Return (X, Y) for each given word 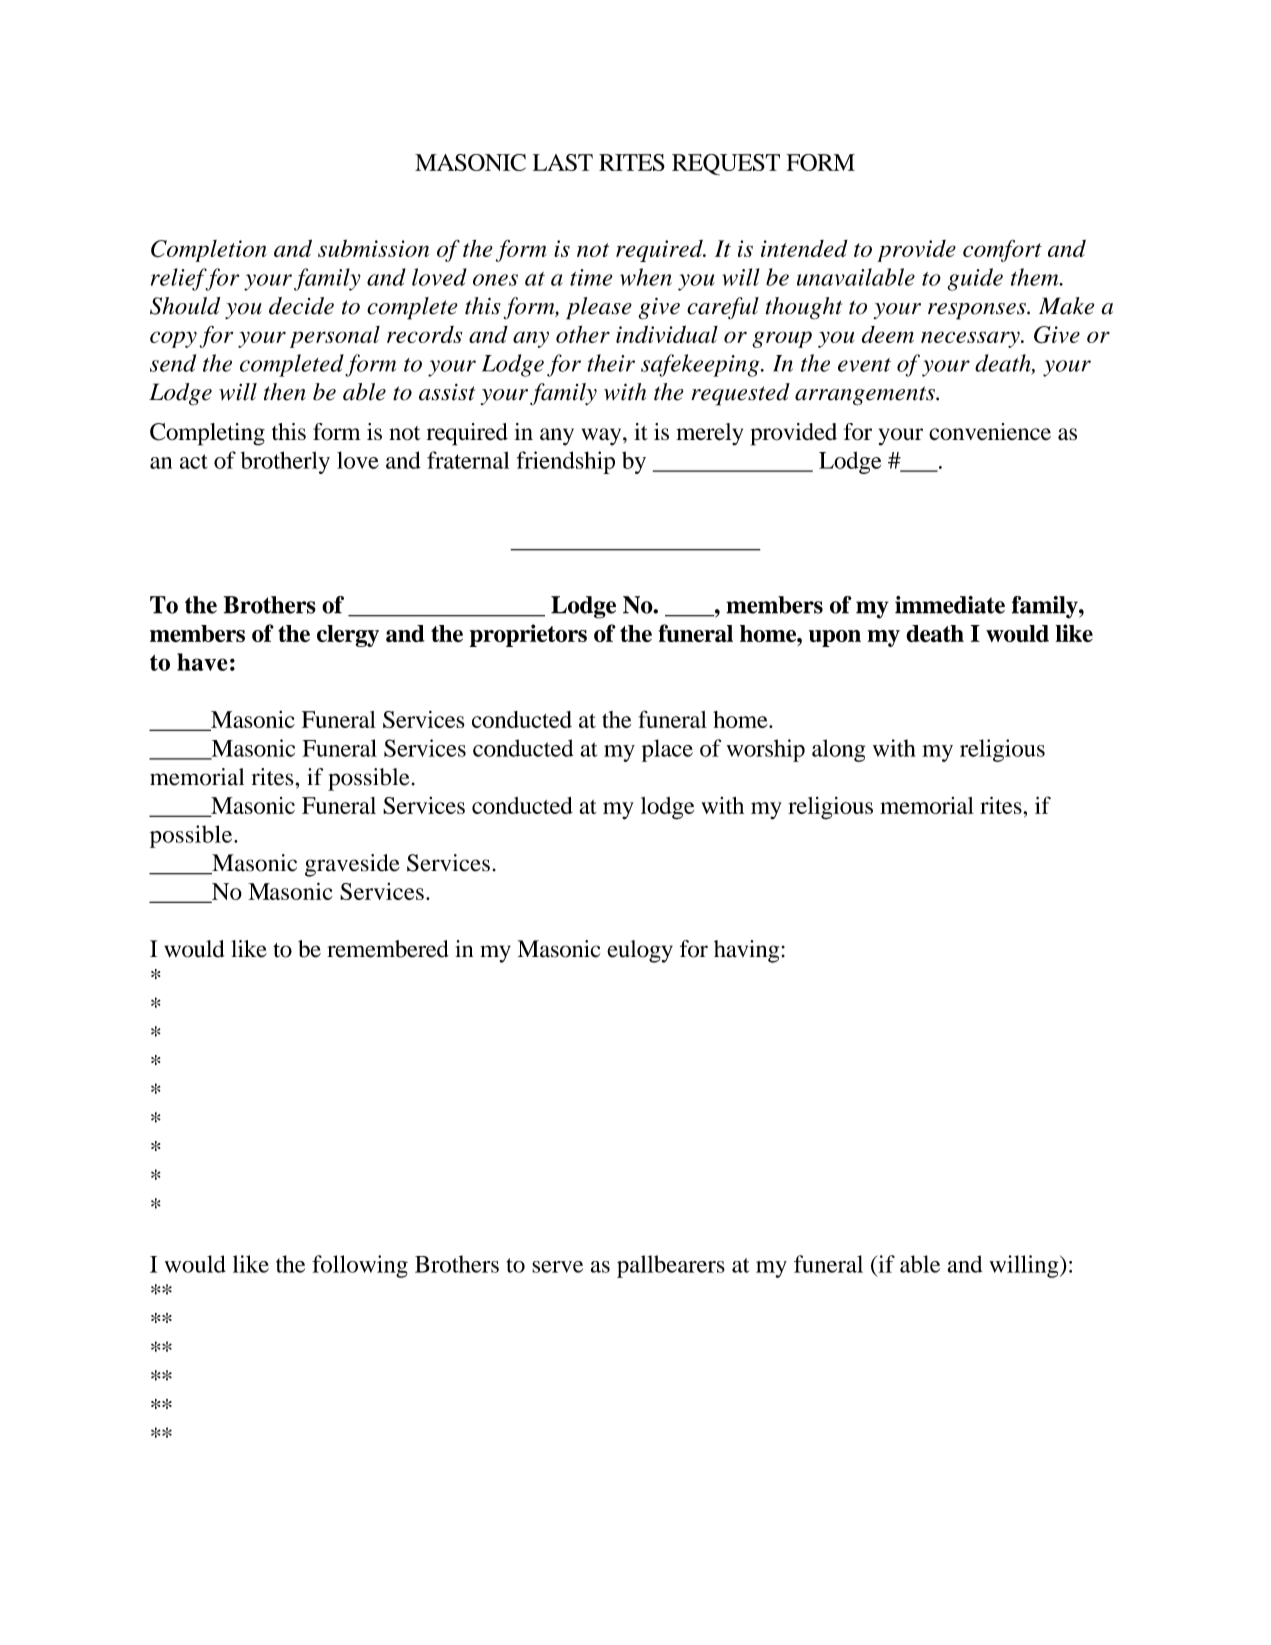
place (667, 750)
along (838, 750)
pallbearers (671, 1266)
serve (557, 1267)
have (202, 662)
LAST (563, 162)
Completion (209, 251)
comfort (1002, 251)
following (360, 1266)
